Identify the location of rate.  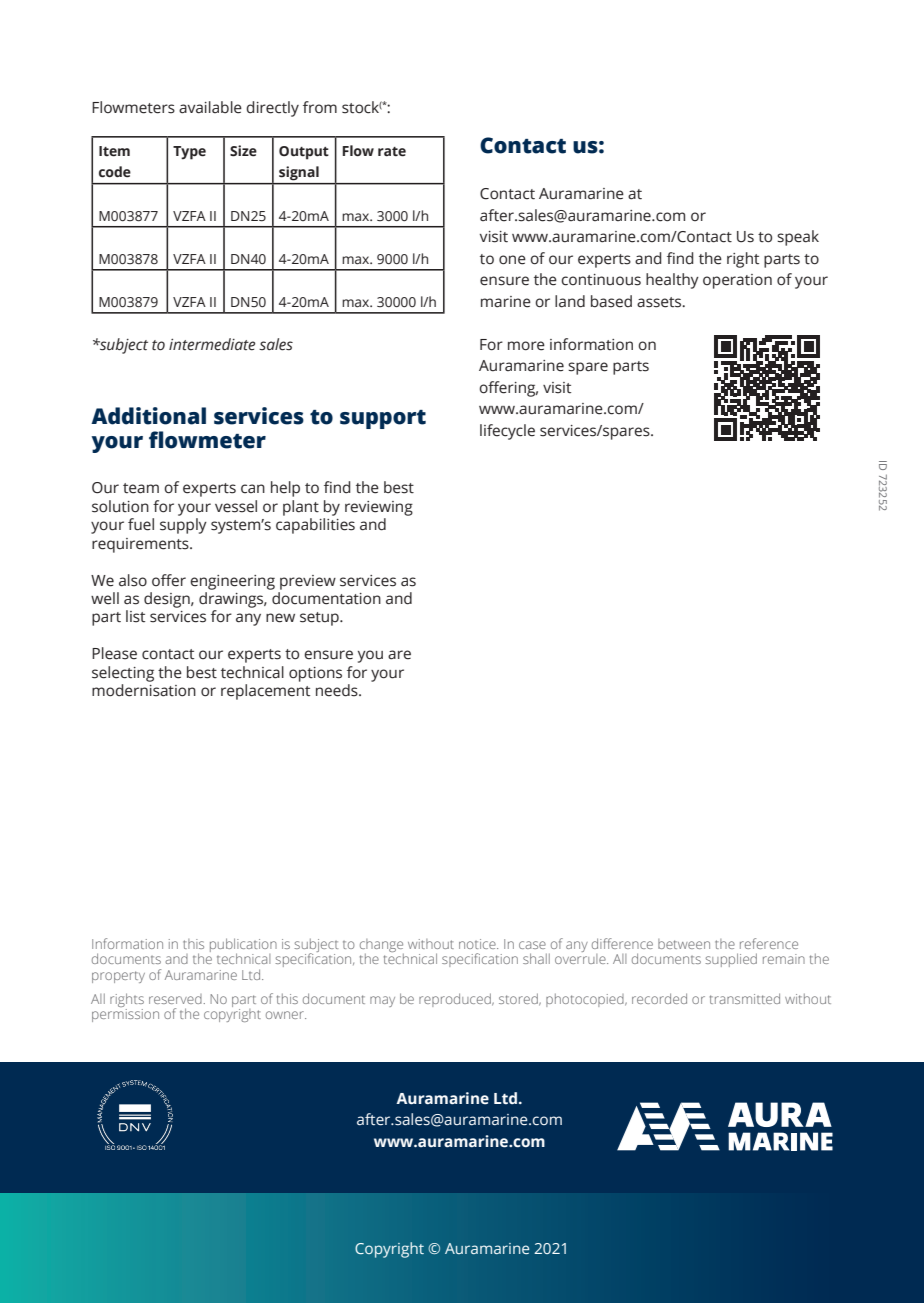
(392, 152).
